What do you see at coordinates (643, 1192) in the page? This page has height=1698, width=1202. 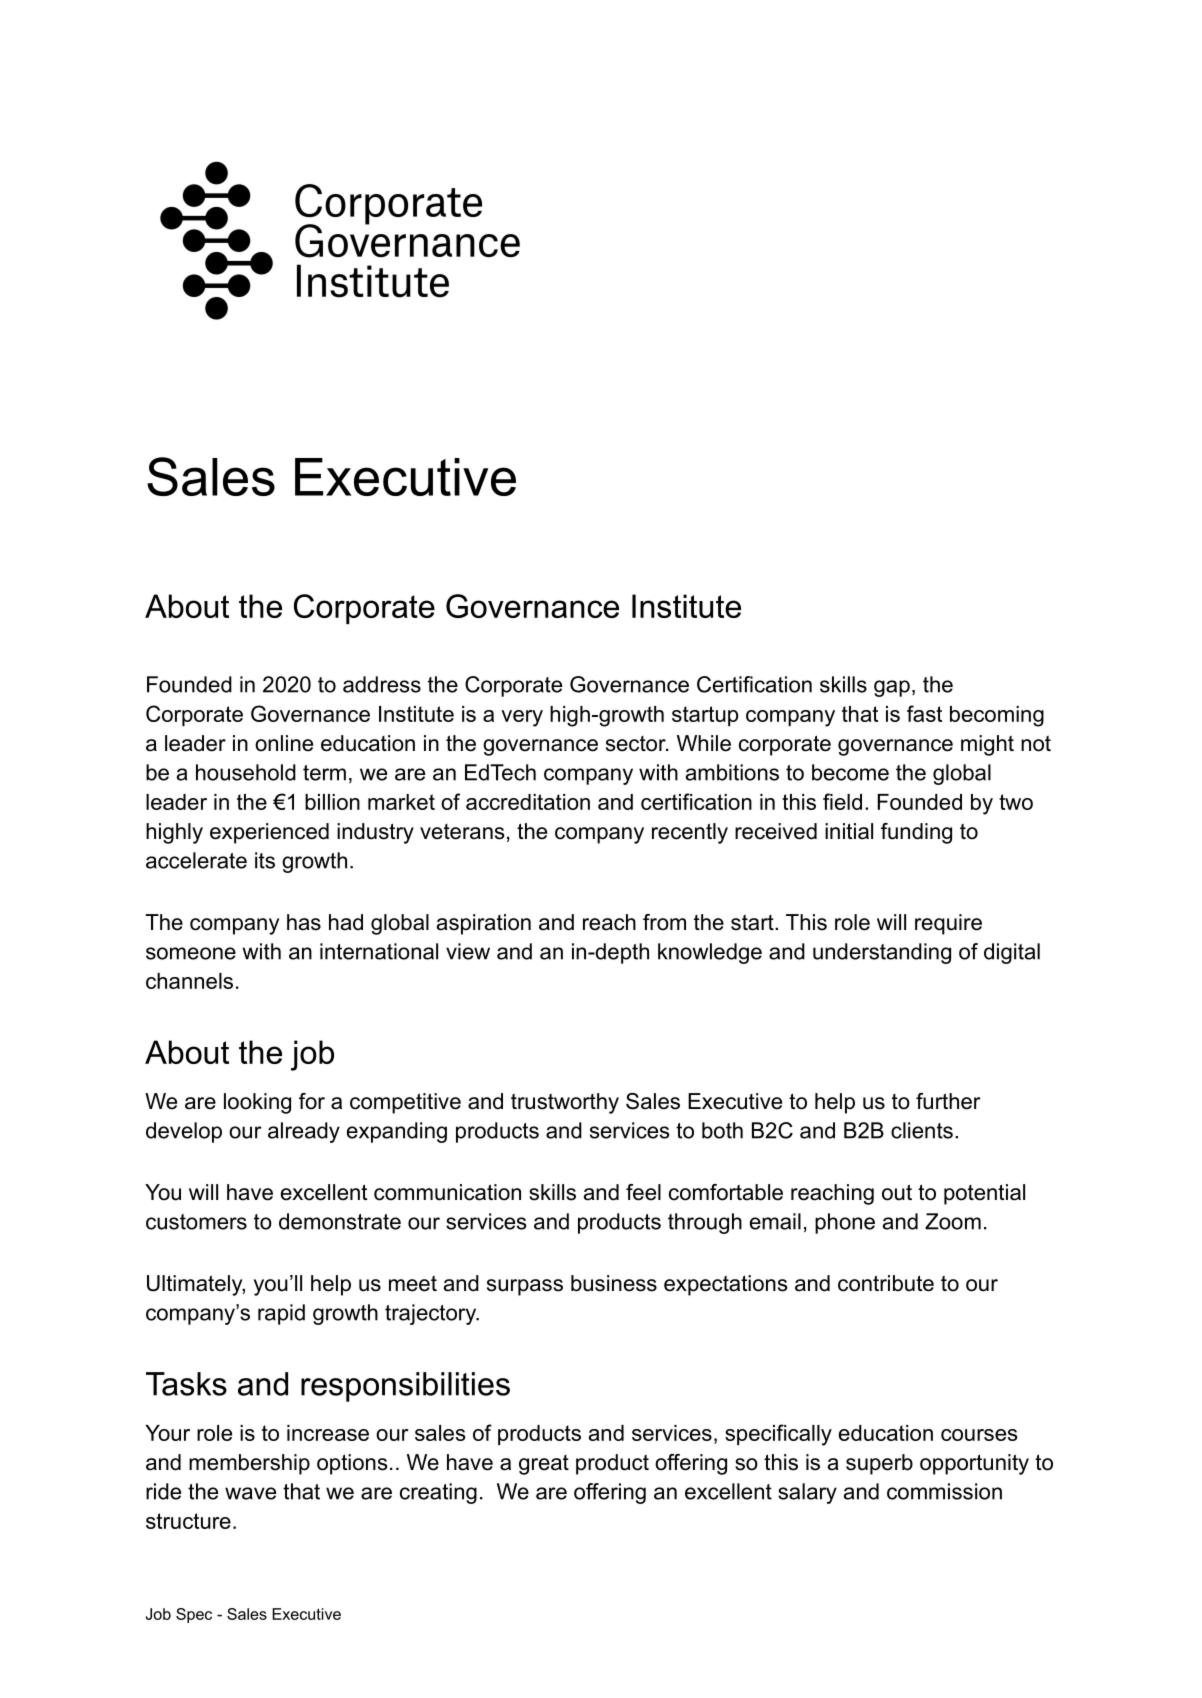 I see `feel` at bounding box center [643, 1192].
